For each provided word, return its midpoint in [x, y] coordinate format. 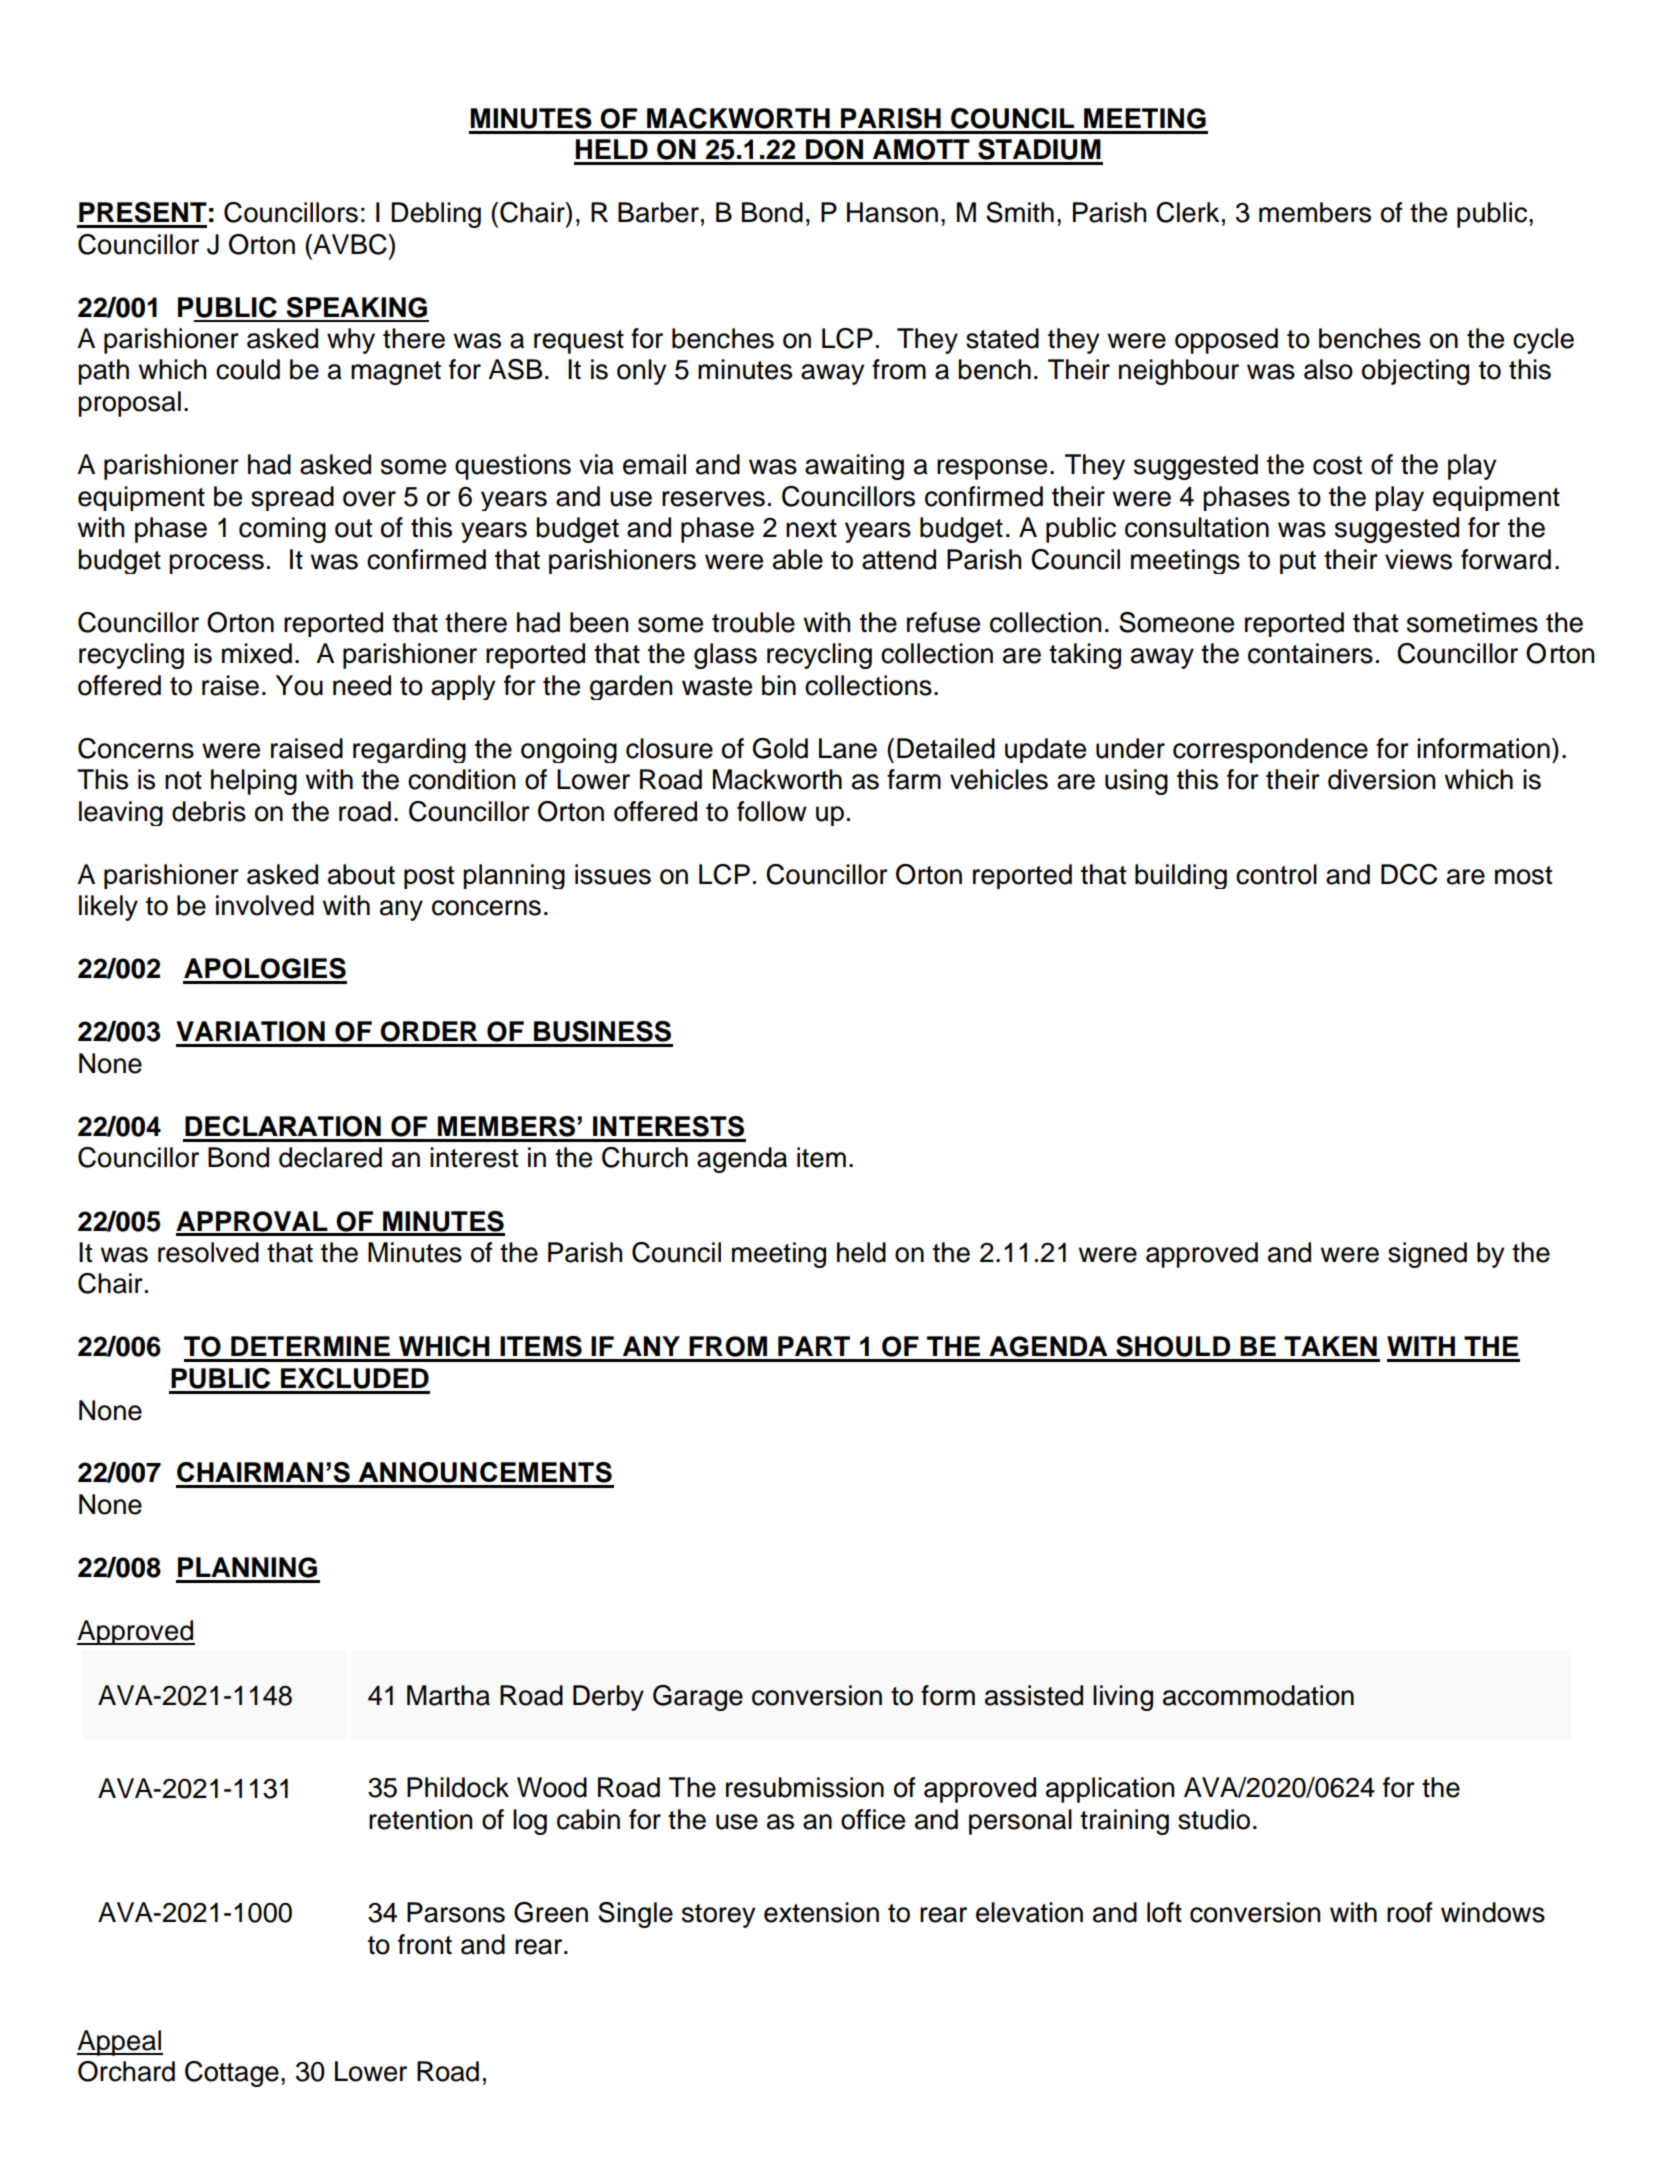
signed [1427, 1255]
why [351, 341]
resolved [208, 1252]
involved [265, 905]
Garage [698, 1698]
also [1328, 369]
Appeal [120, 2043]
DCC [1409, 874]
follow [772, 811]
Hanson [892, 212]
